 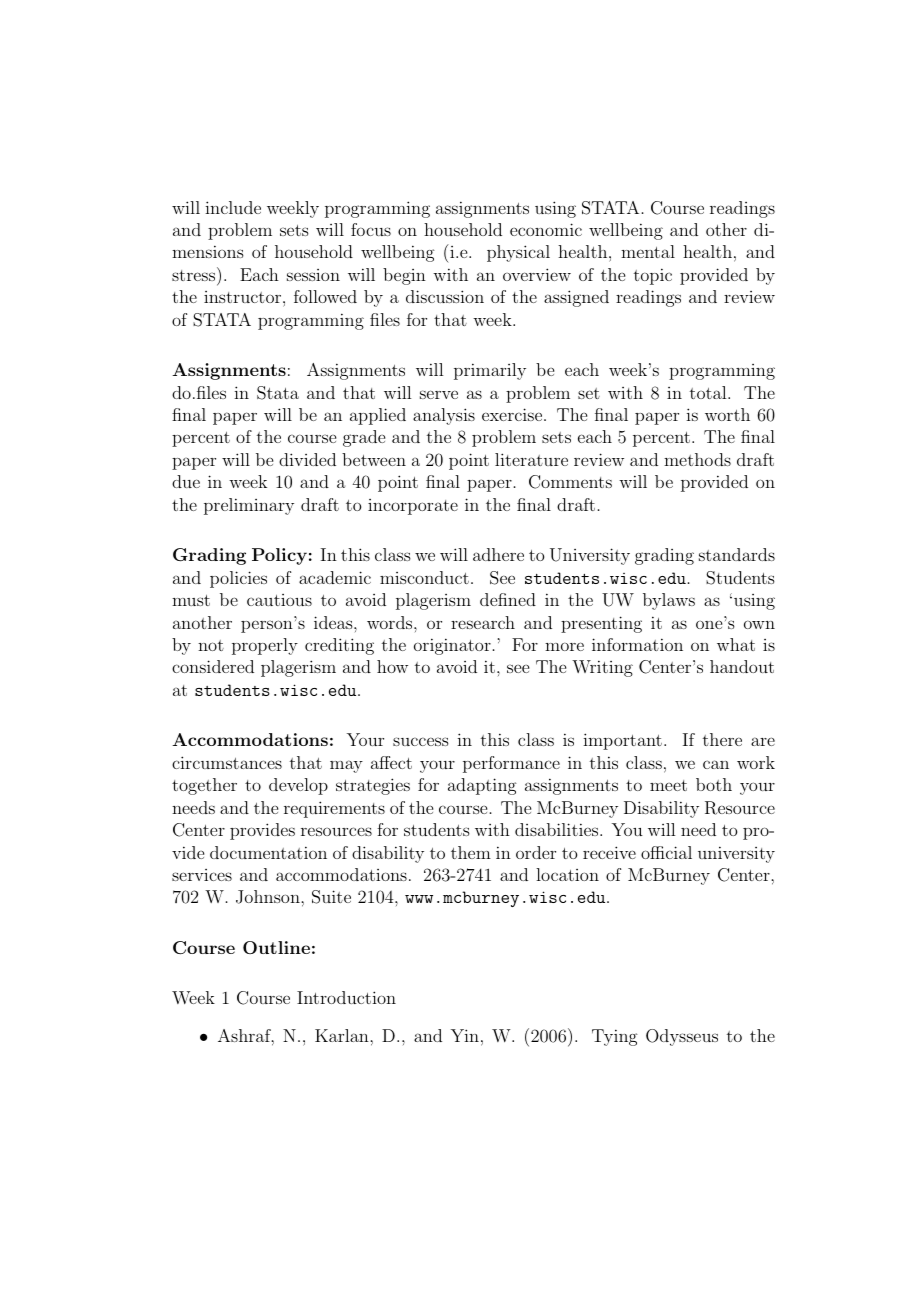 What do you see at coordinates (346, 997) in the screenshot?
I see `Introduction` at bounding box center [346, 997].
